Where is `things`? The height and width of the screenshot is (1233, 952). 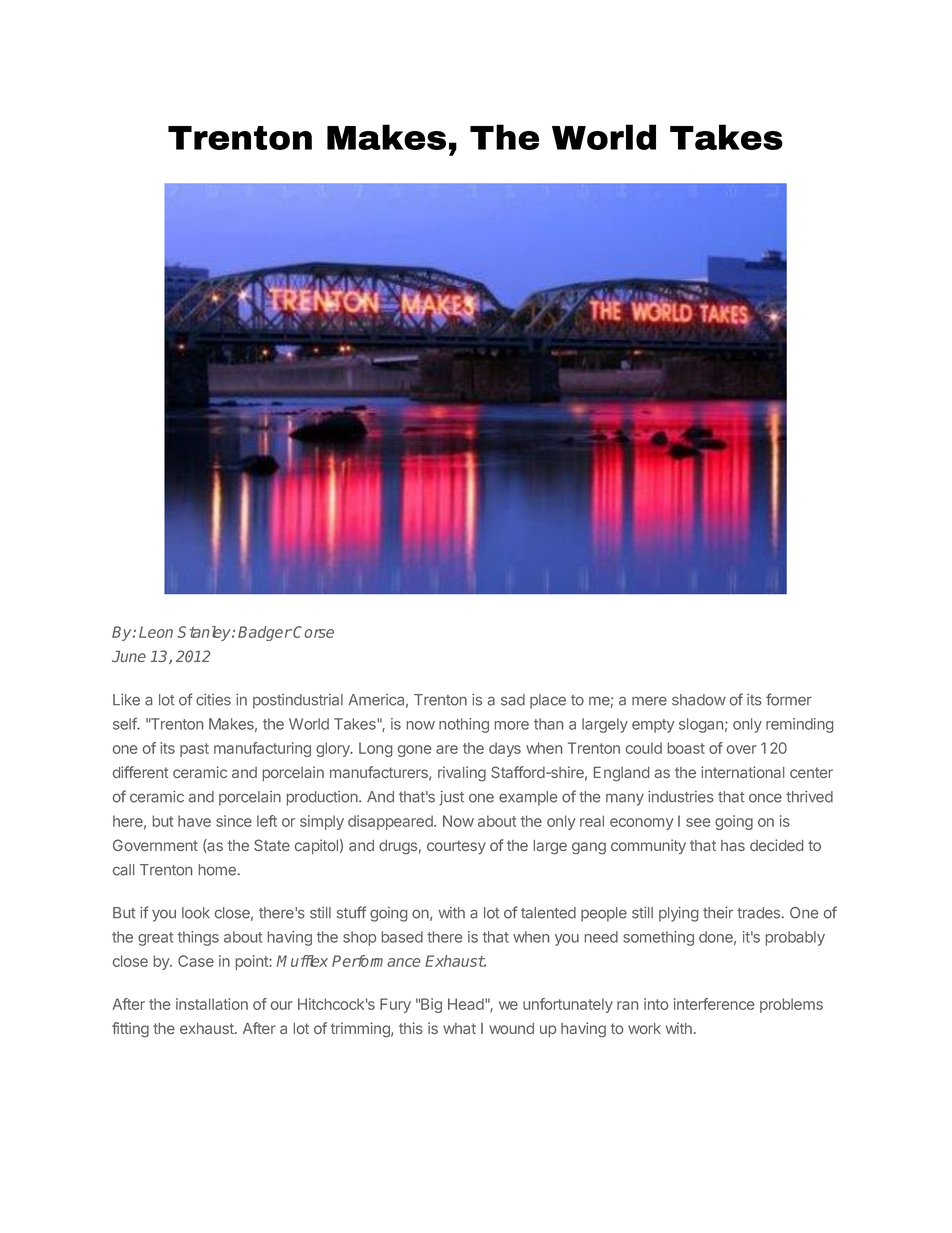
things is located at coordinates (198, 938).
